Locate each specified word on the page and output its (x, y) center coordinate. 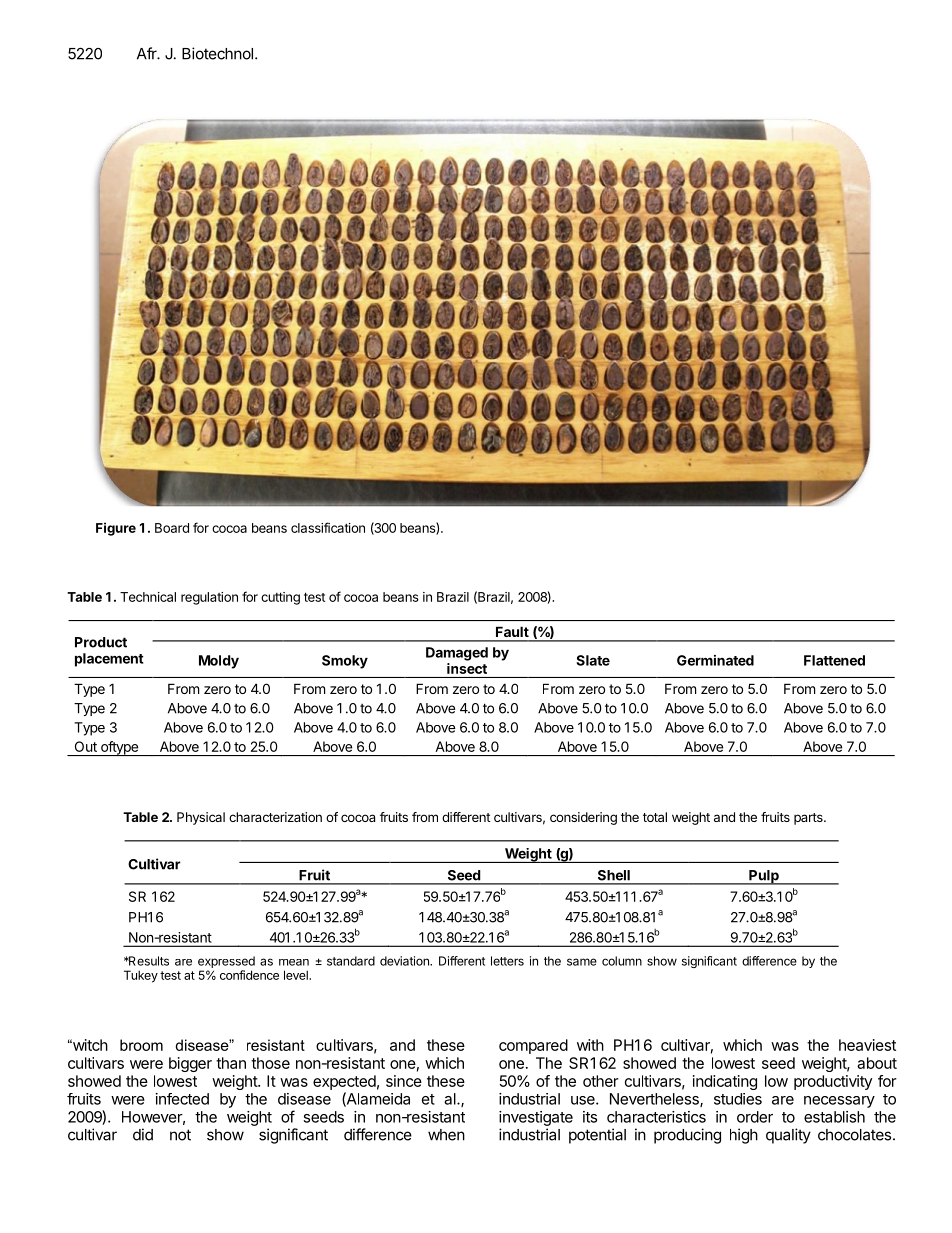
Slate (593, 660)
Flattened (834, 660)
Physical (201, 818)
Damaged (457, 654)
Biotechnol (217, 53)
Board (172, 528)
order (755, 1117)
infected (182, 1099)
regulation (209, 598)
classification (328, 527)
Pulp (764, 877)
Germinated (715, 660)
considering (583, 818)
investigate (536, 1118)
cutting (280, 598)
